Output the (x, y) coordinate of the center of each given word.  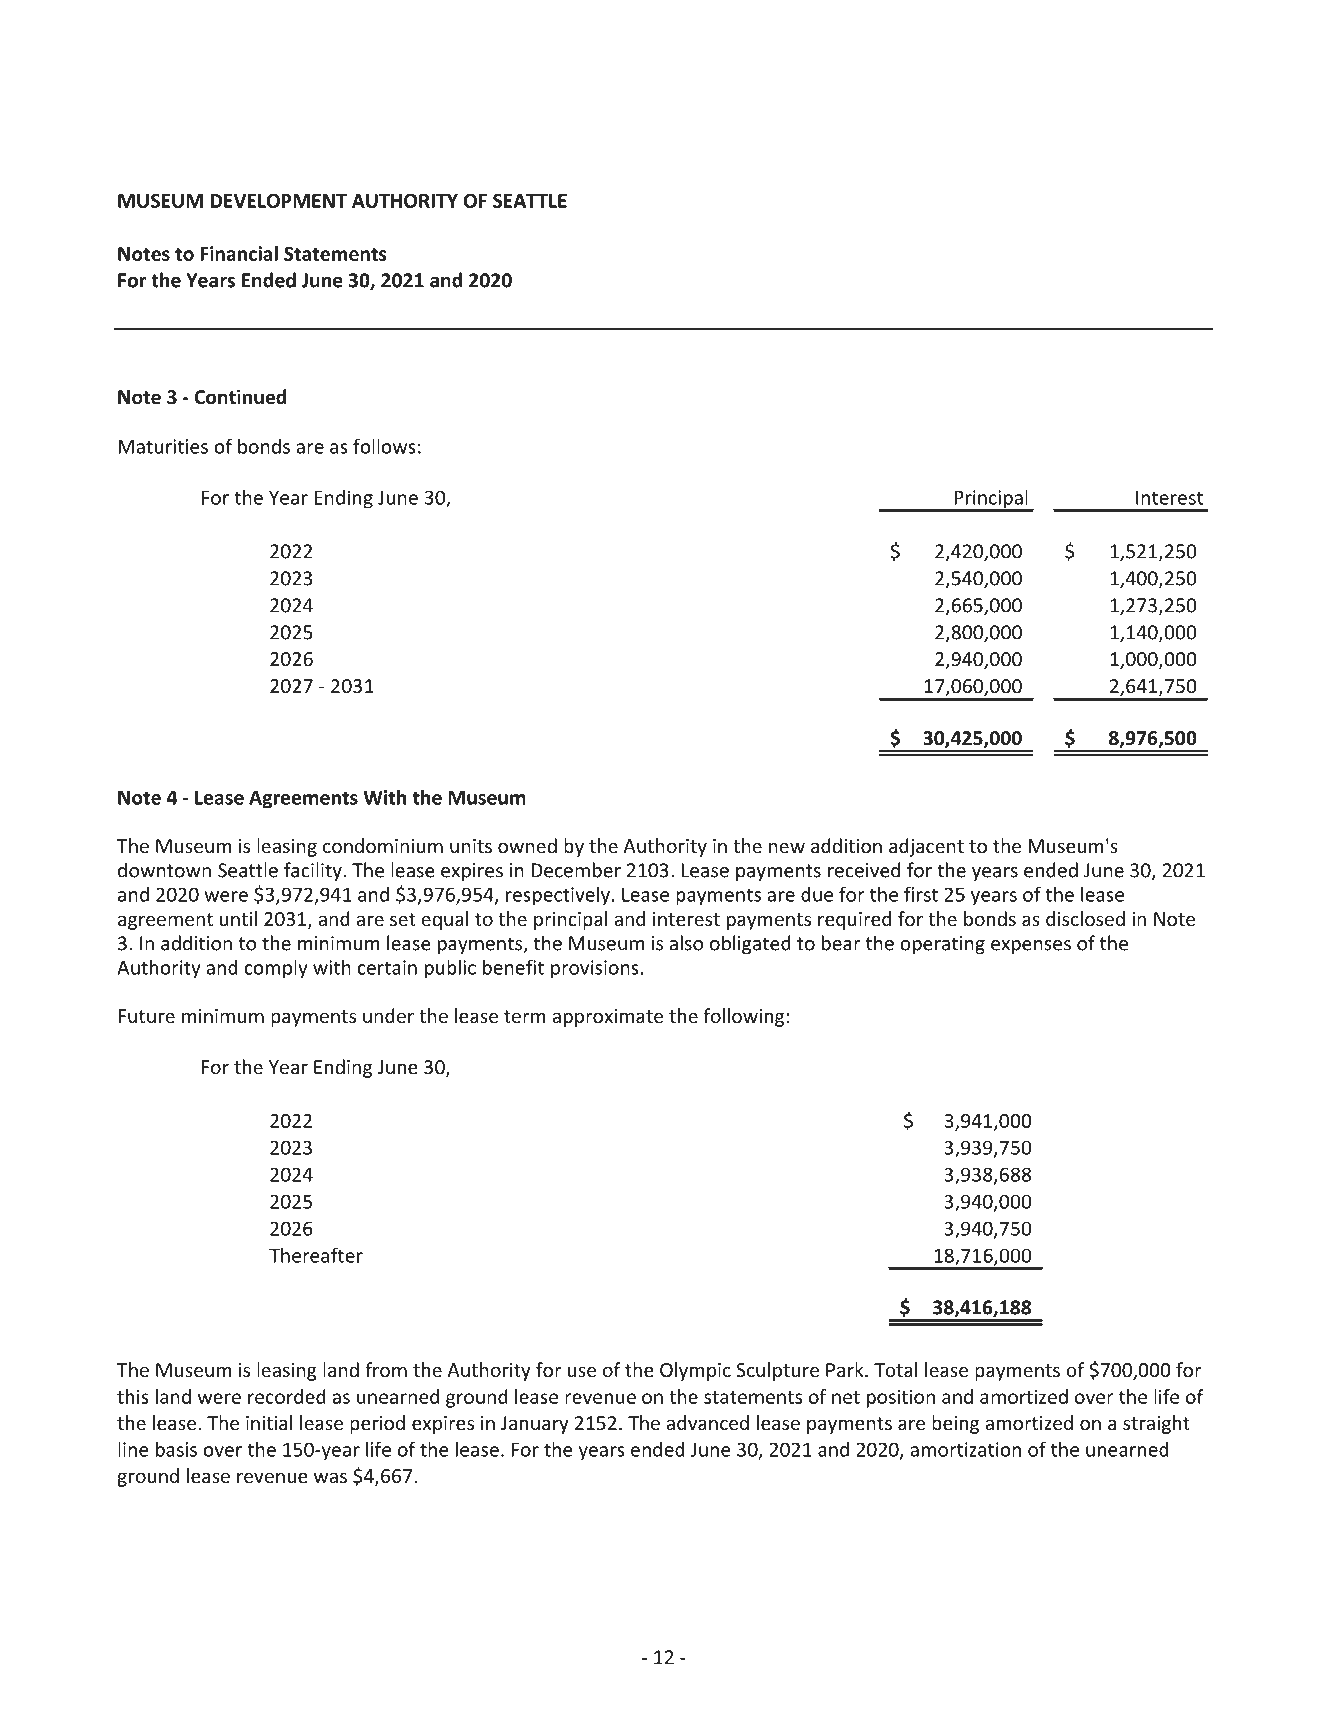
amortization (965, 1449)
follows (384, 446)
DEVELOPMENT (278, 201)
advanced (707, 1422)
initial (269, 1422)
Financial (239, 253)
